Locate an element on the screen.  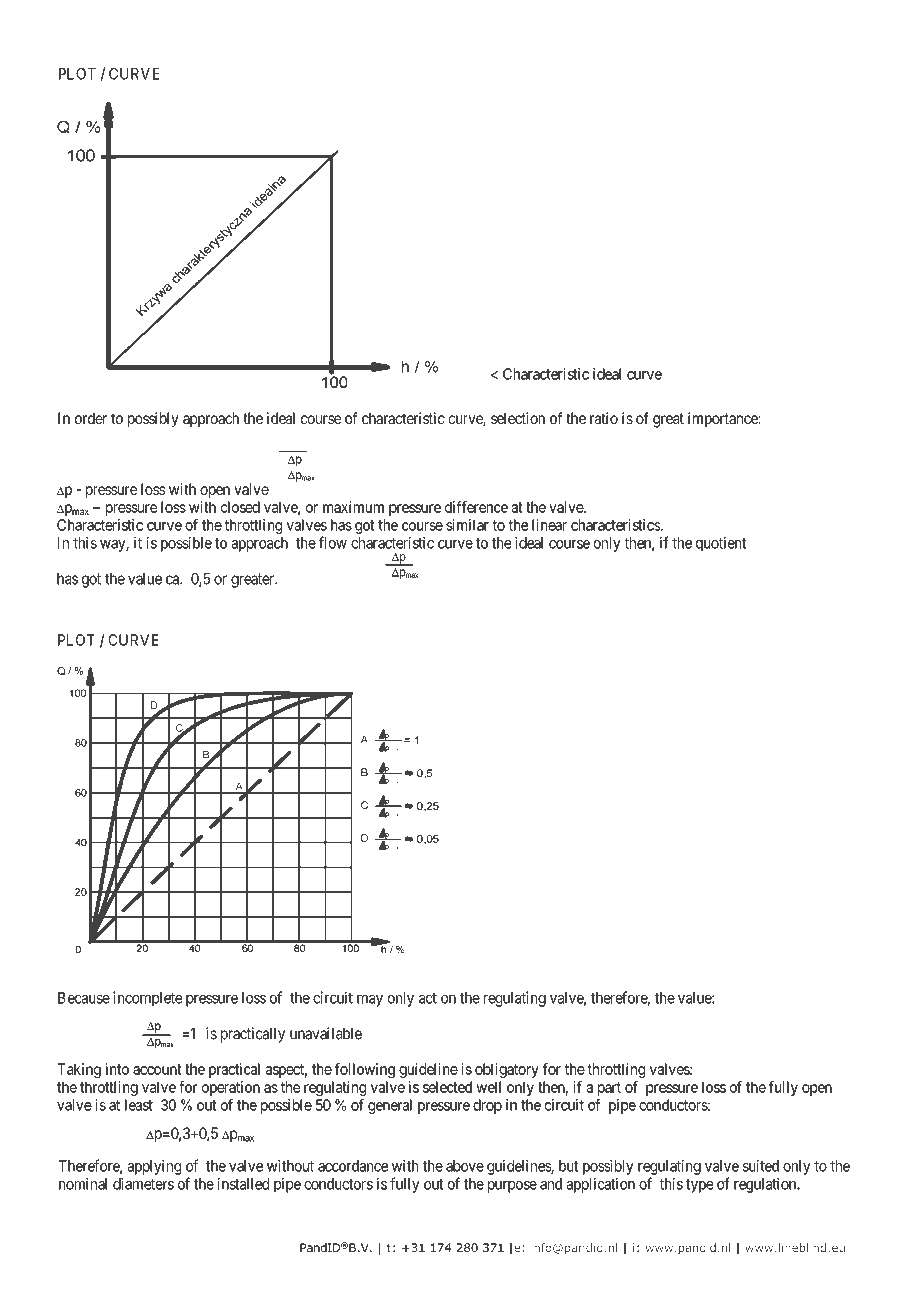
part is located at coordinates (609, 1089).
